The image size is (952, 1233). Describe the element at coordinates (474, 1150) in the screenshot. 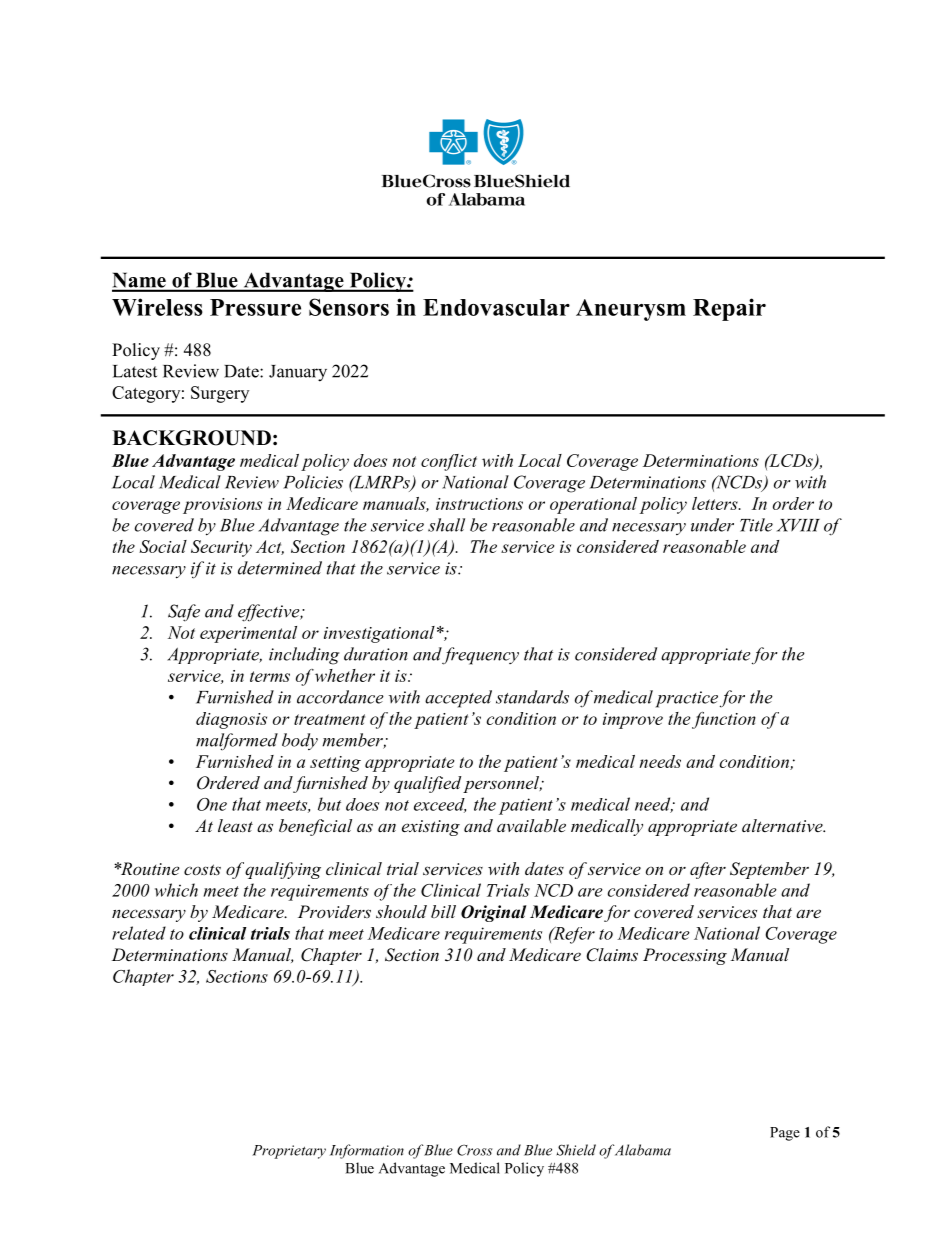

I see `Cross` at that location.
